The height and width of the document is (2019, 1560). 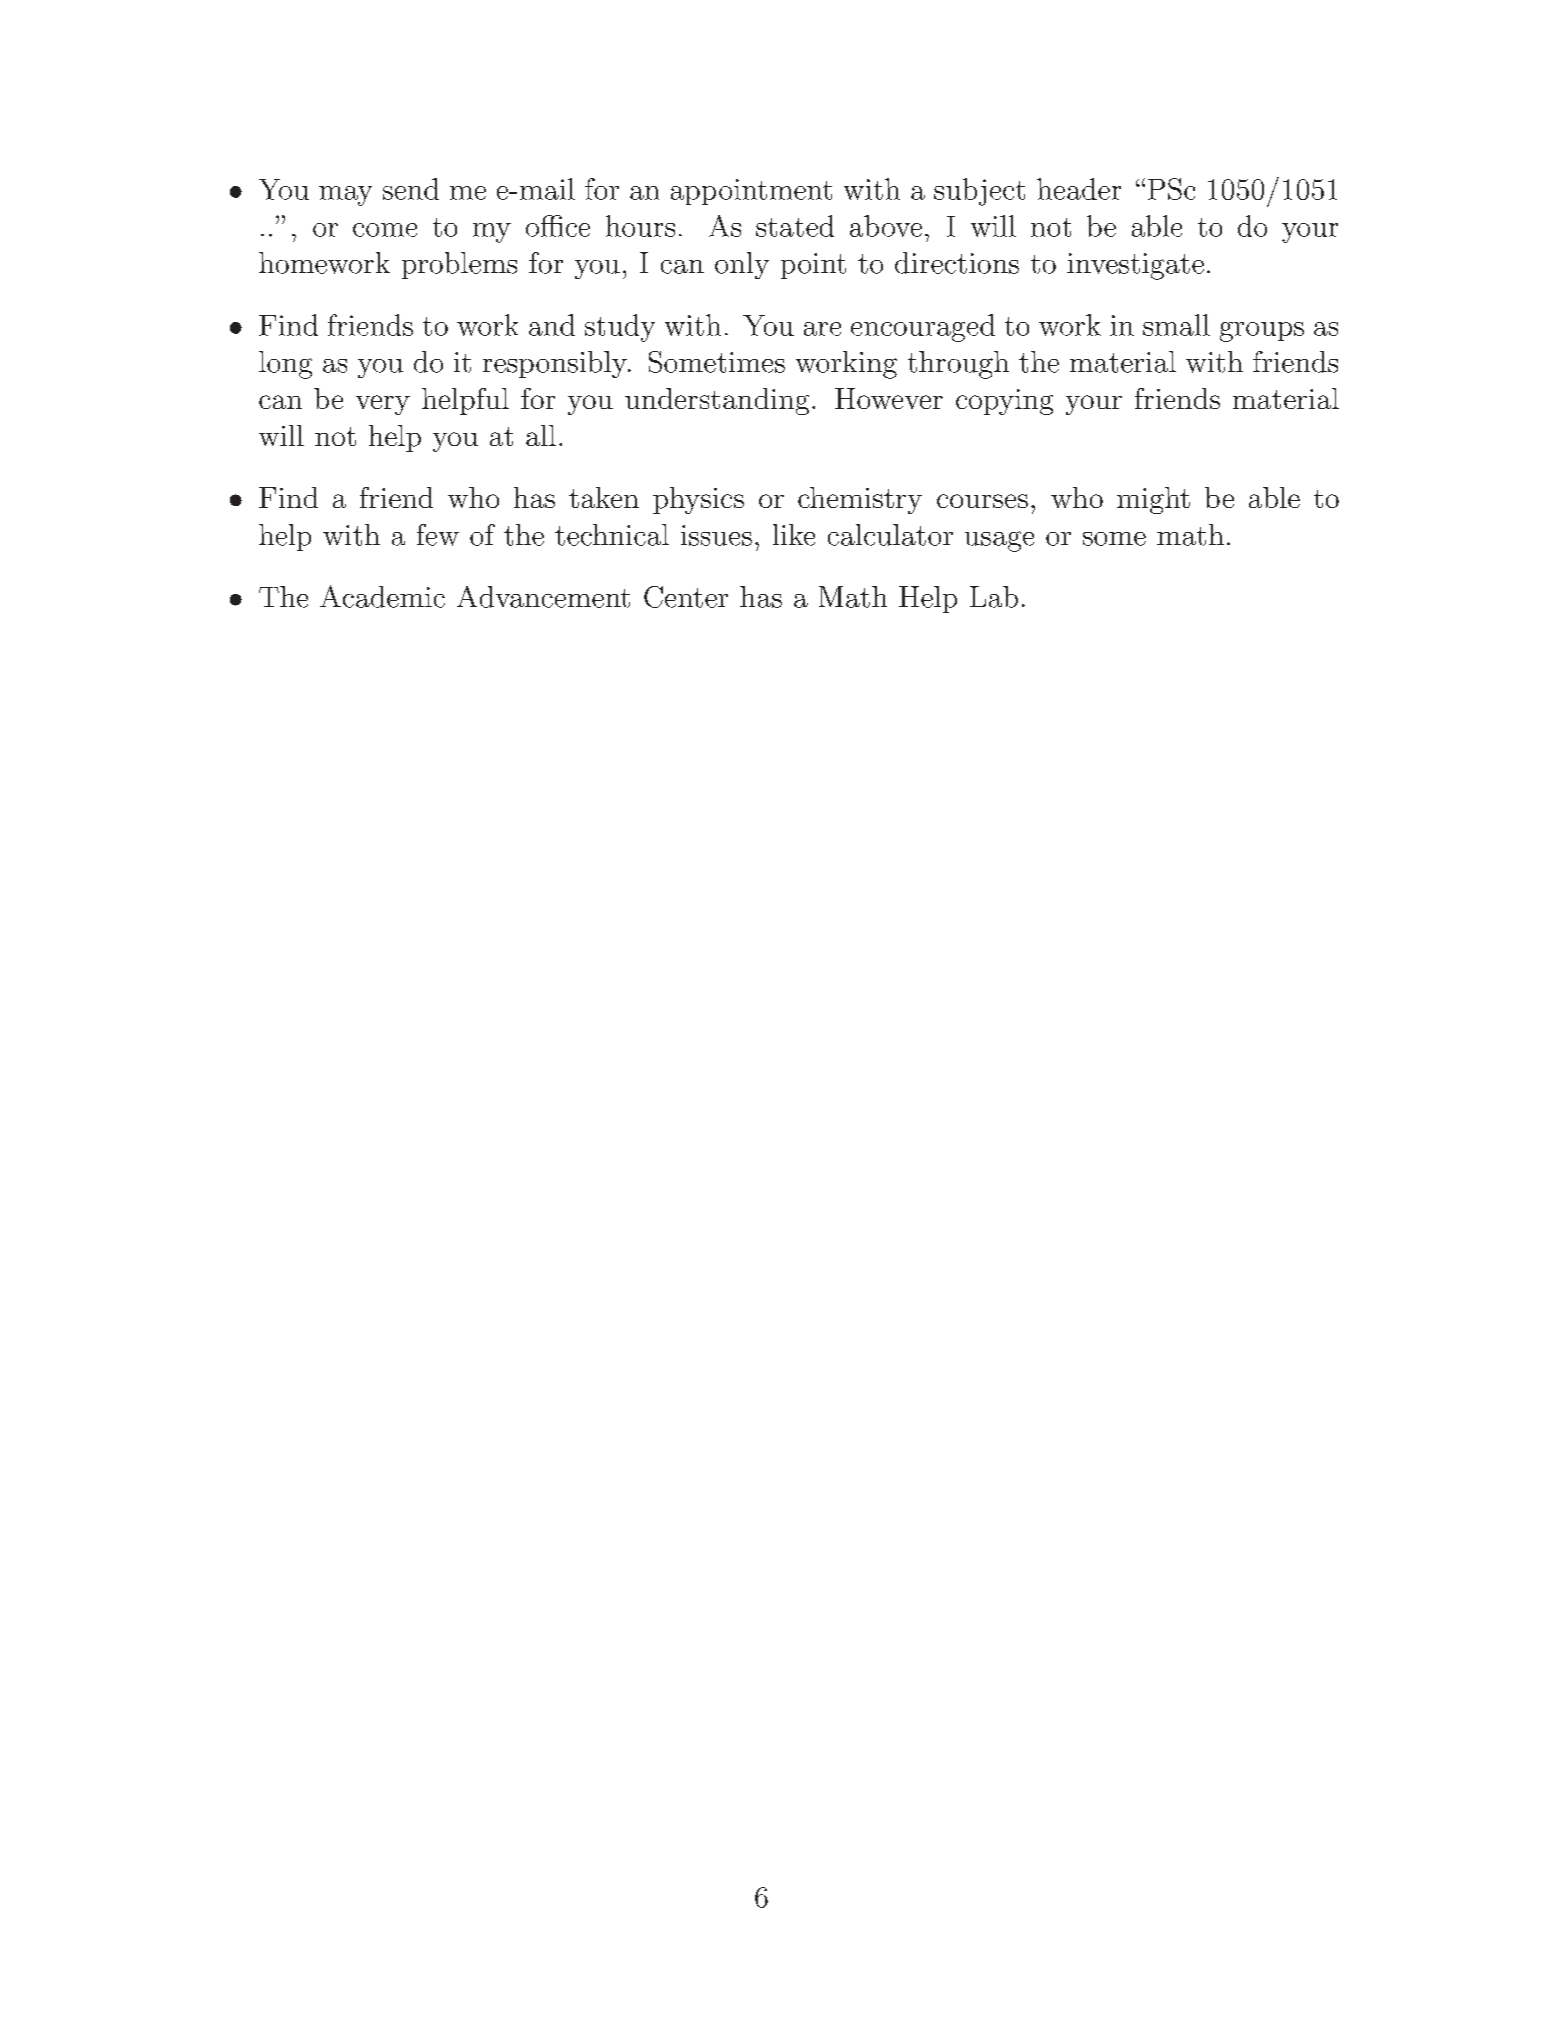 What do you see at coordinates (795, 226) in the document?
I see `stated` at bounding box center [795, 226].
